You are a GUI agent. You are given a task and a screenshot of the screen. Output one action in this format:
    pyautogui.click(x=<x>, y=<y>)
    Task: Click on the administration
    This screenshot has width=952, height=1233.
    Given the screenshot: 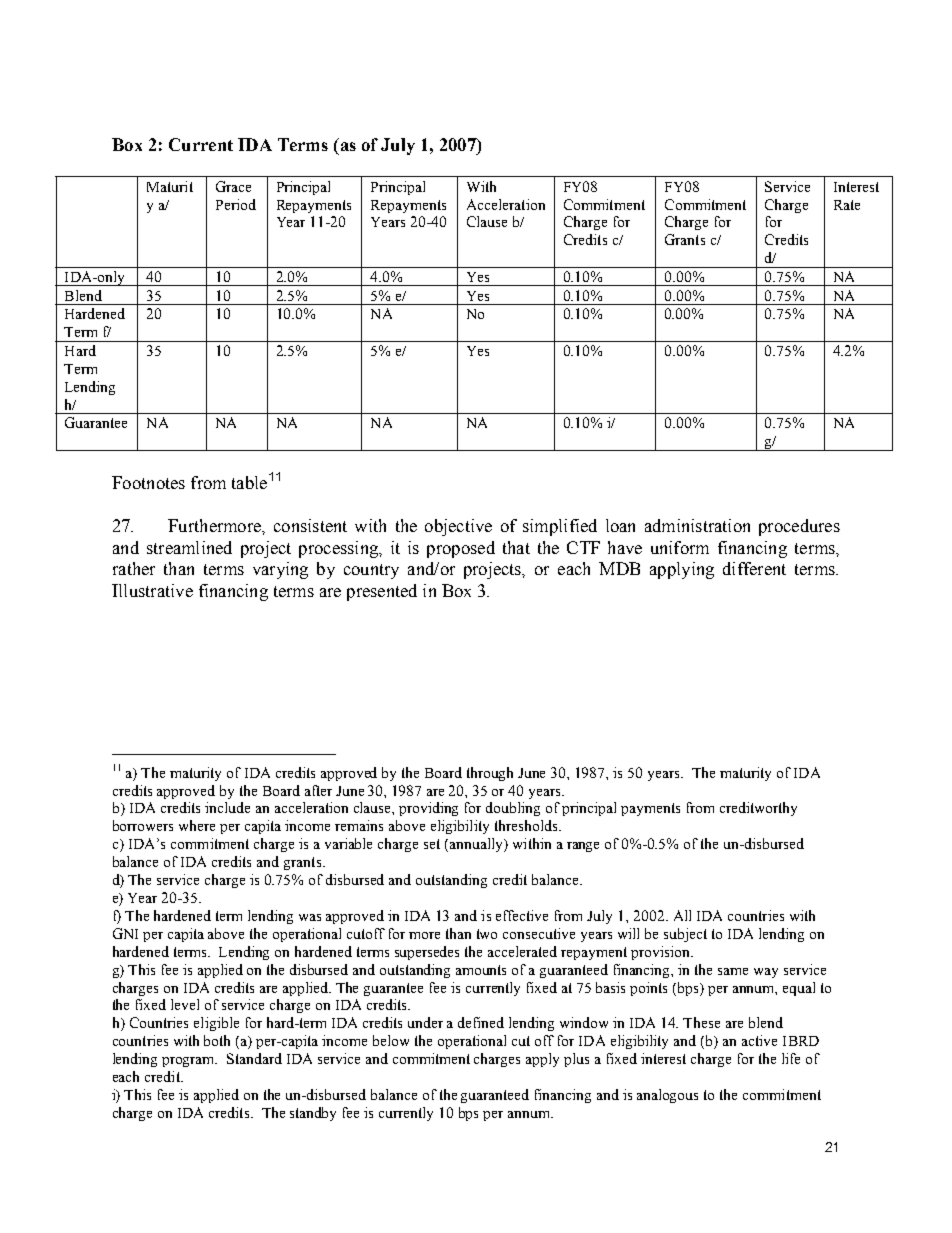 What is the action you would take?
    pyautogui.click(x=697, y=525)
